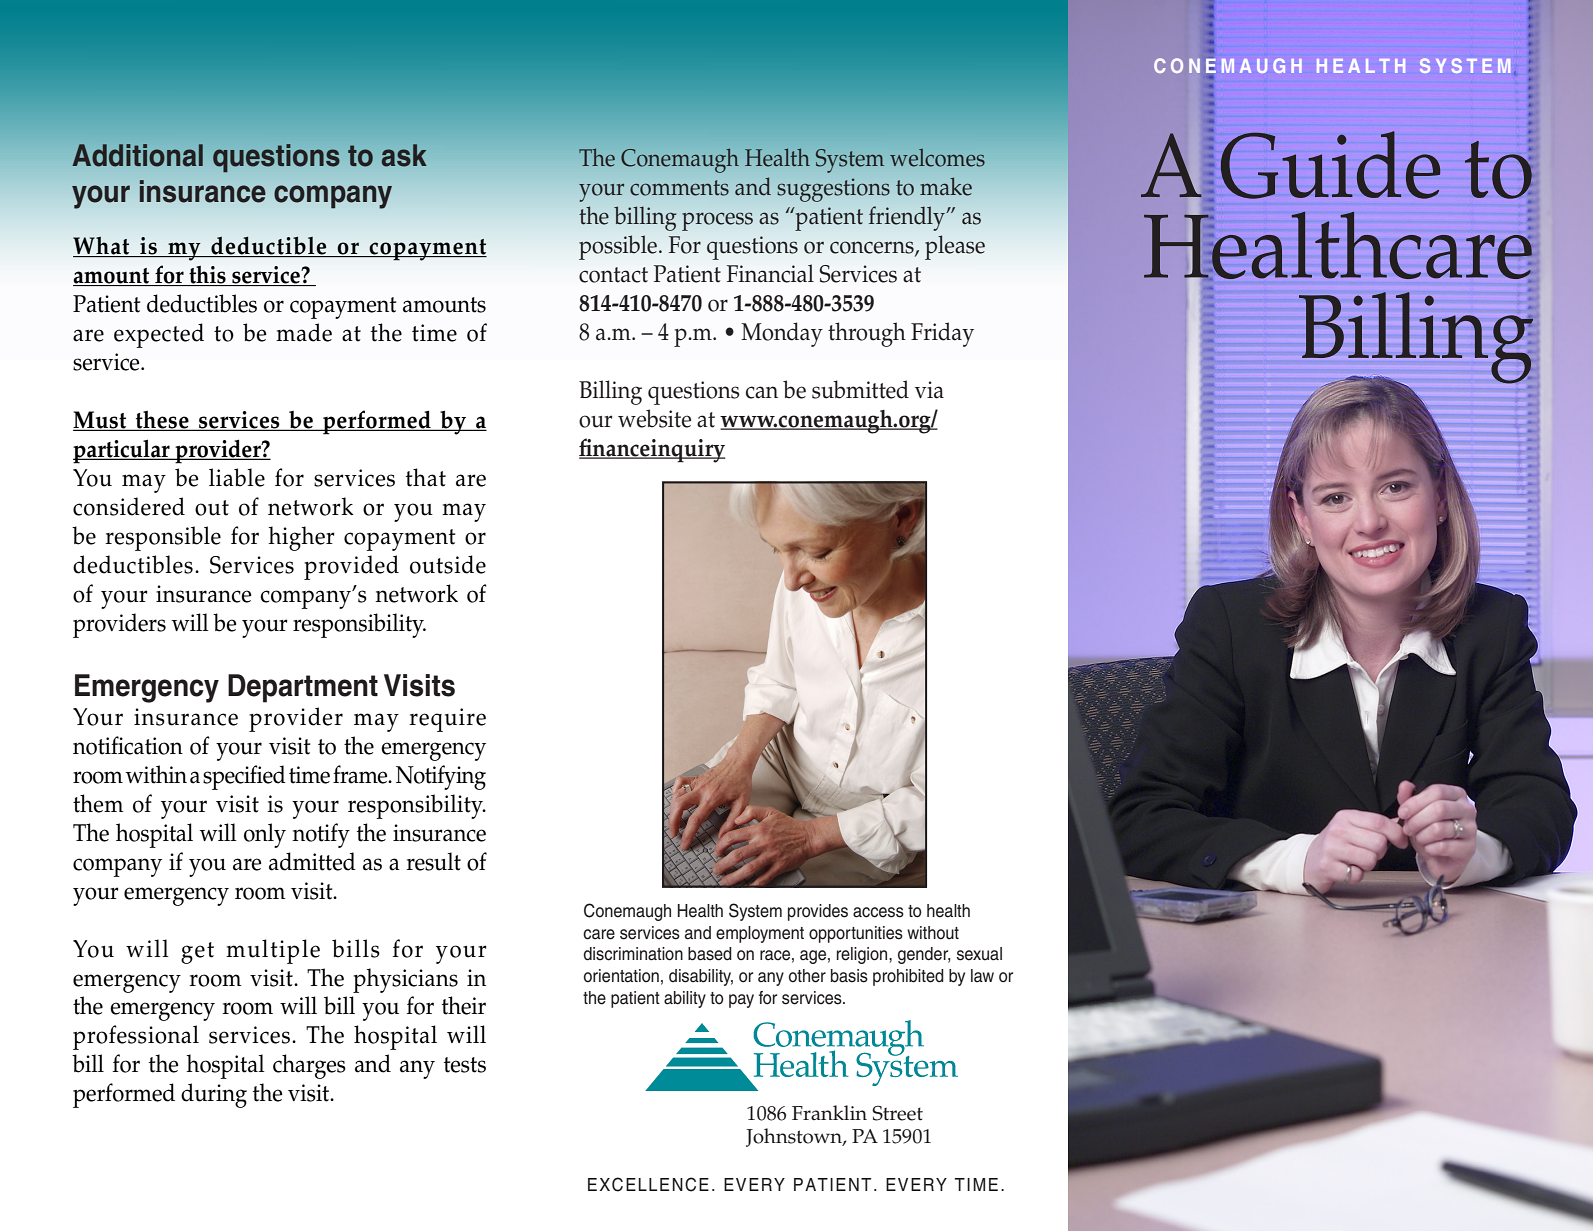 Image resolution: width=1593 pixels, height=1231 pixels. What do you see at coordinates (648, 1184) in the screenshot?
I see `EXCELLENCE` at bounding box center [648, 1184].
